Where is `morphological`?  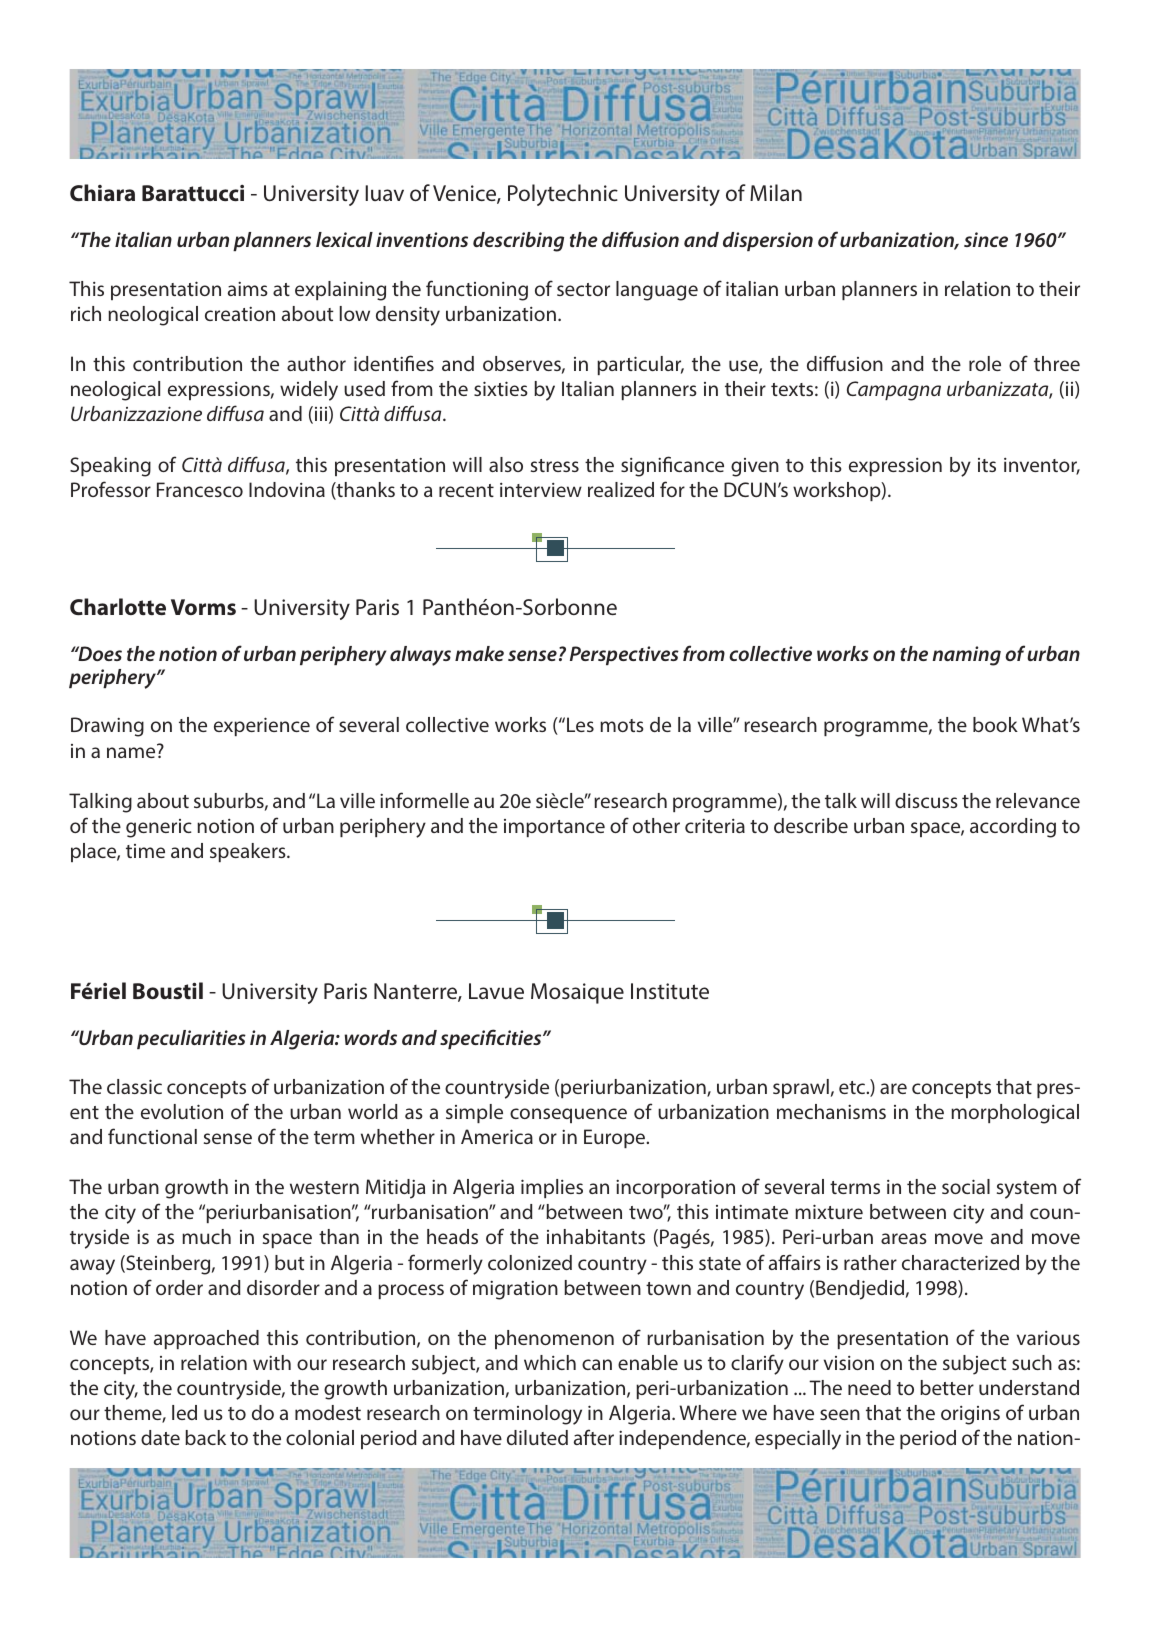 morphological is located at coordinates (1015, 1114).
